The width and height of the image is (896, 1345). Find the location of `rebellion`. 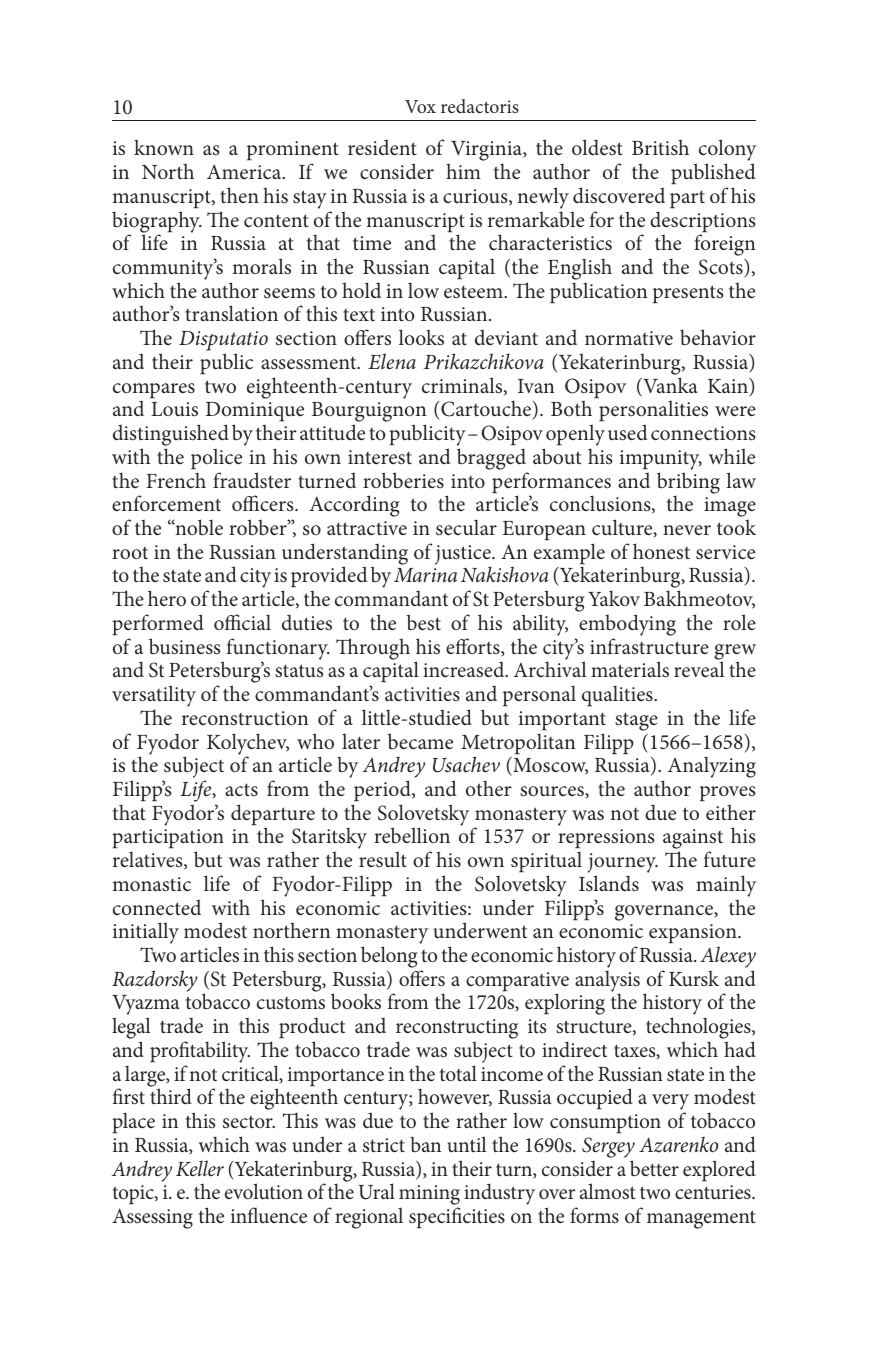

rebellion is located at coordinates (412, 835).
